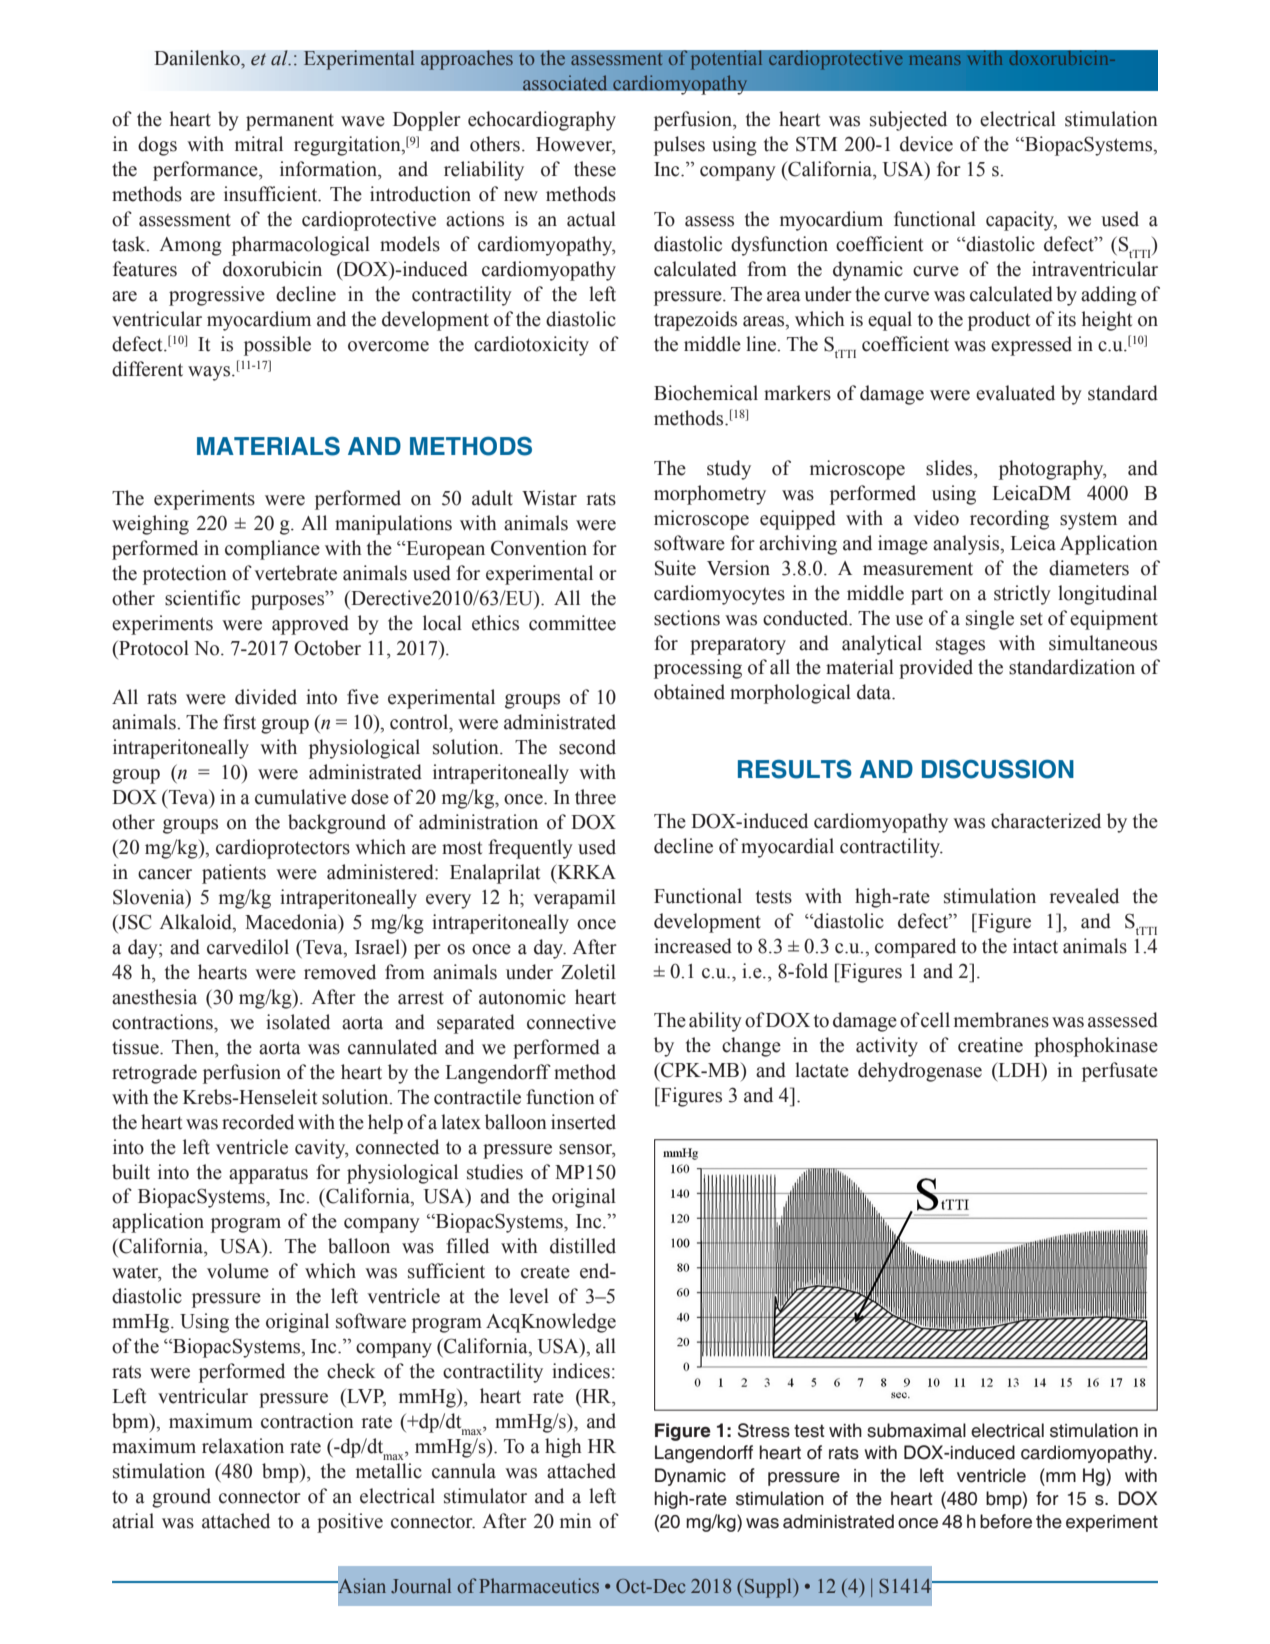 The width and height of the screenshot is (1270, 1644). Describe the element at coordinates (935, 60) in the screenshot. I see `means` at that location.
